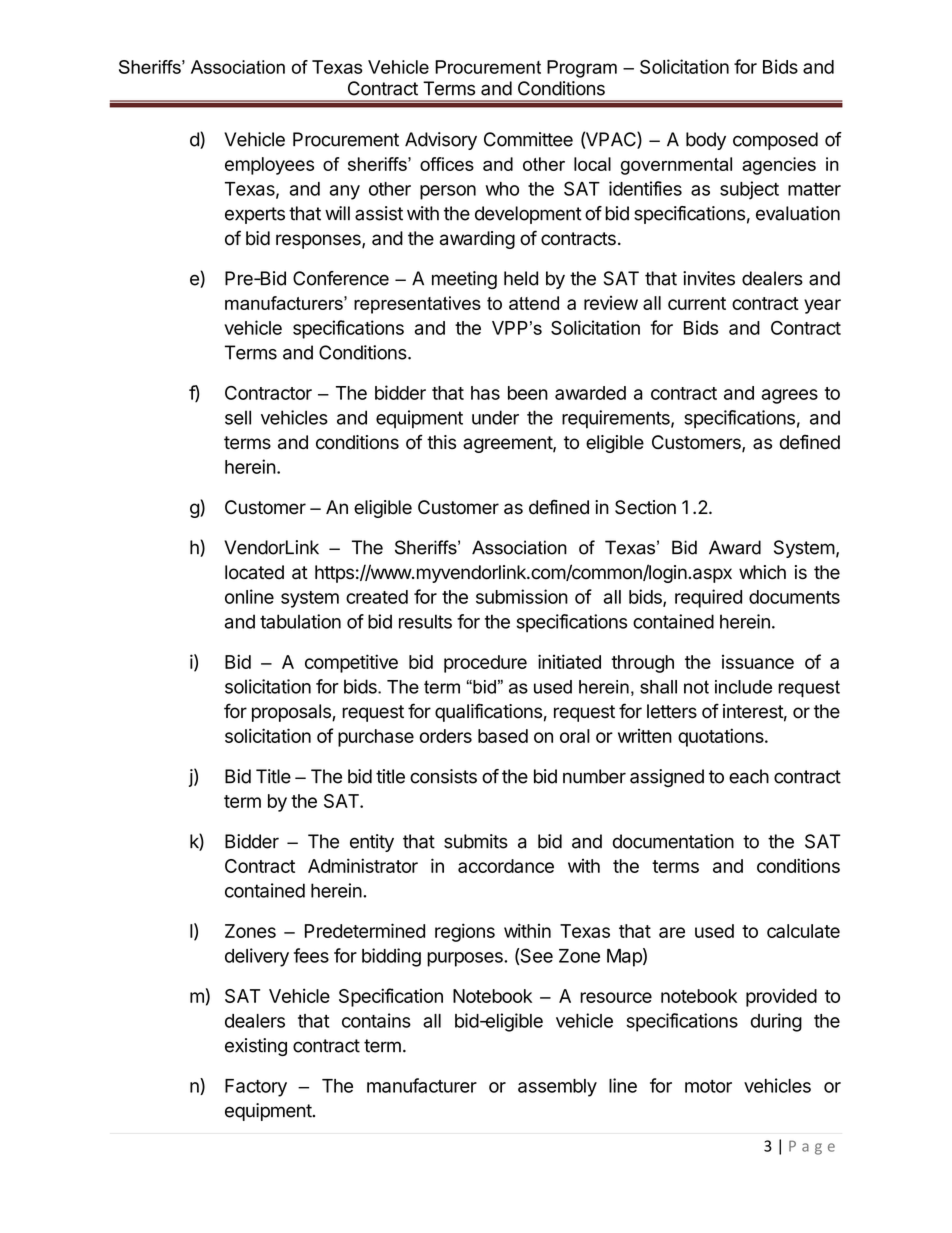  What do you see at coordinates (557, 1088) in the screenshot?
I see `assembly` at bounding box center [557, 1088].
